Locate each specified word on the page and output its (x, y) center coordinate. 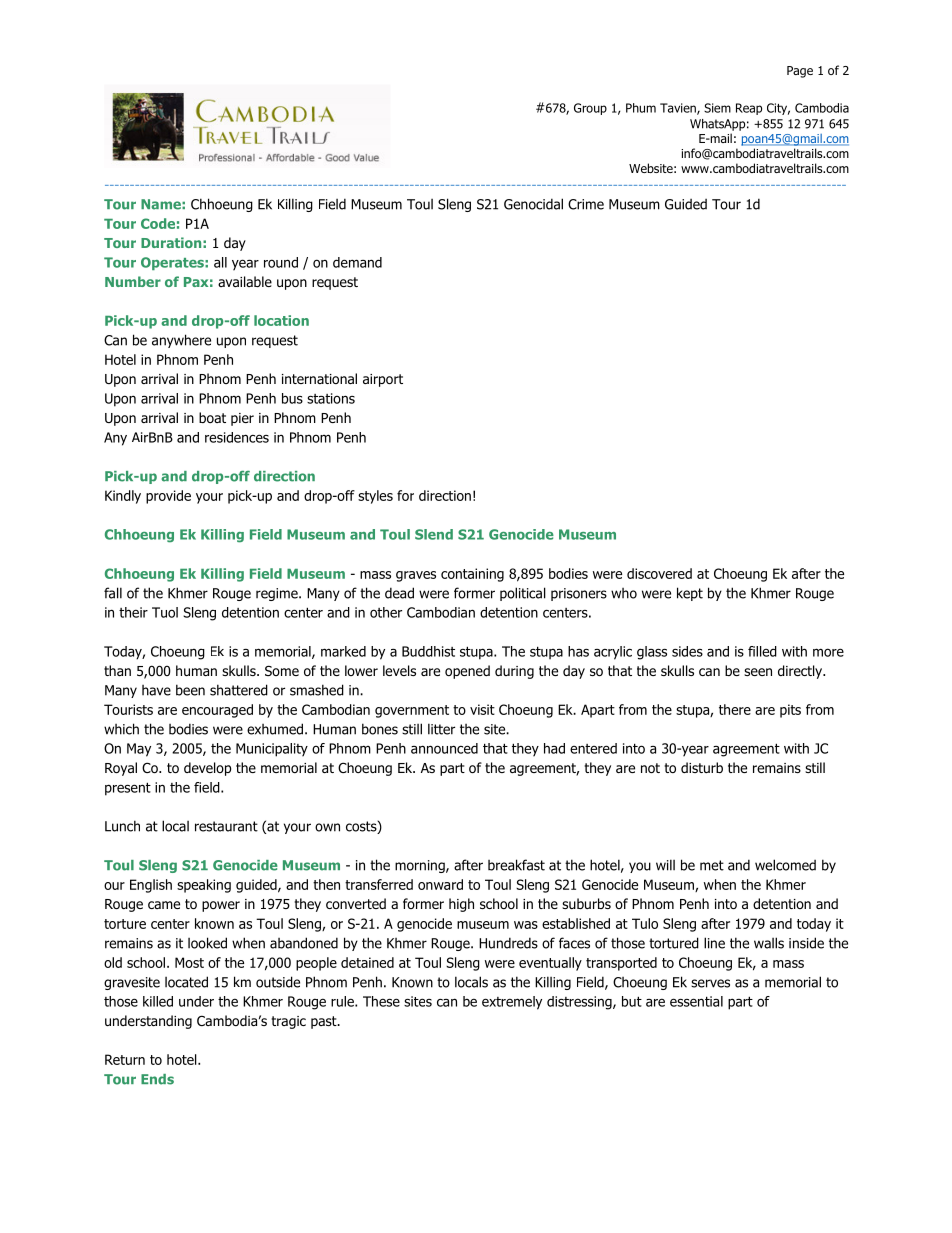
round (281, 262)
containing (472, 575)
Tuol (165, 612)
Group (590, 109)
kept (690, 594)
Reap (749, 109)
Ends (157, 1079)
